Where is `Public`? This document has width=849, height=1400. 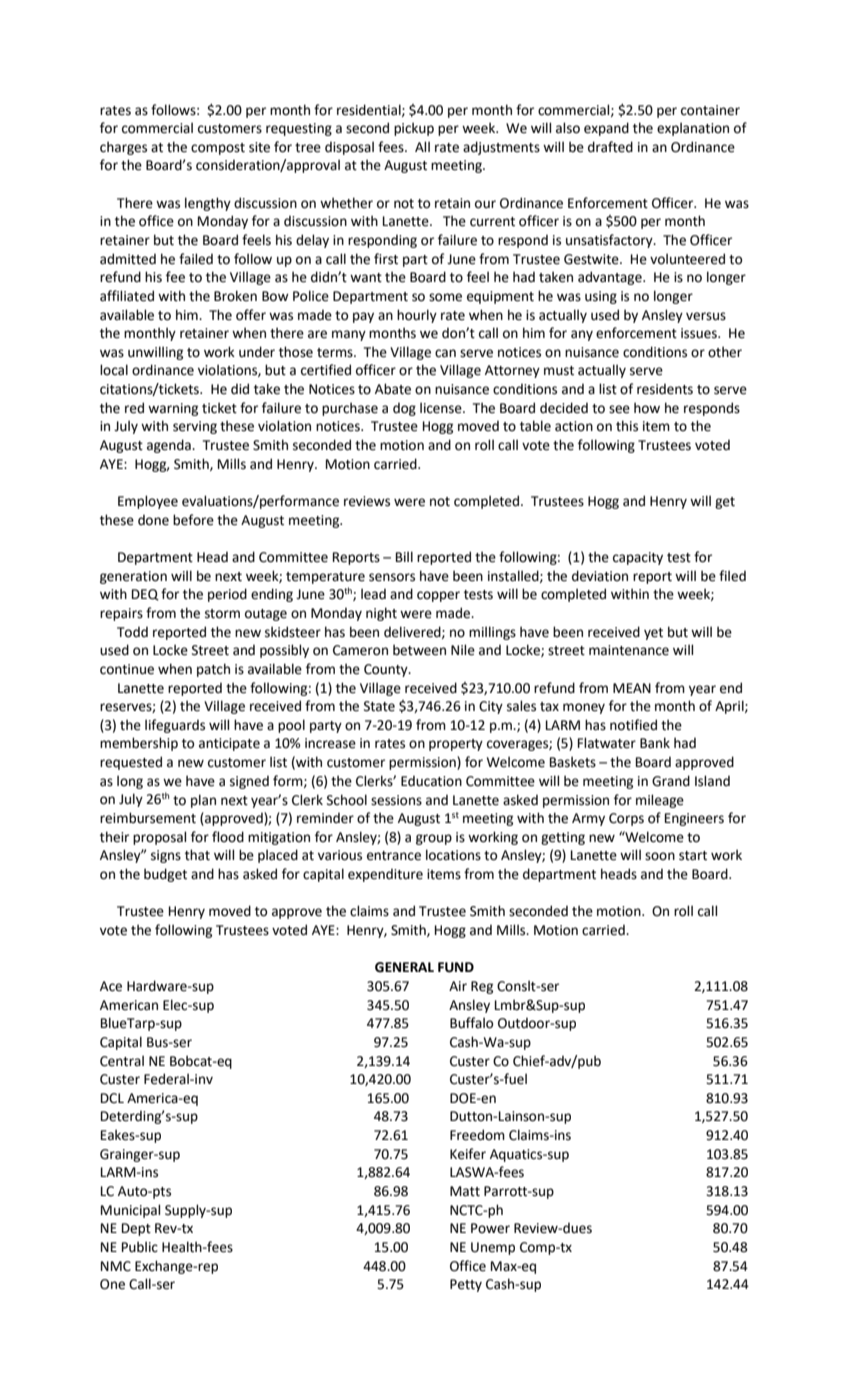
Public is located at coordinates (140, 1247).
